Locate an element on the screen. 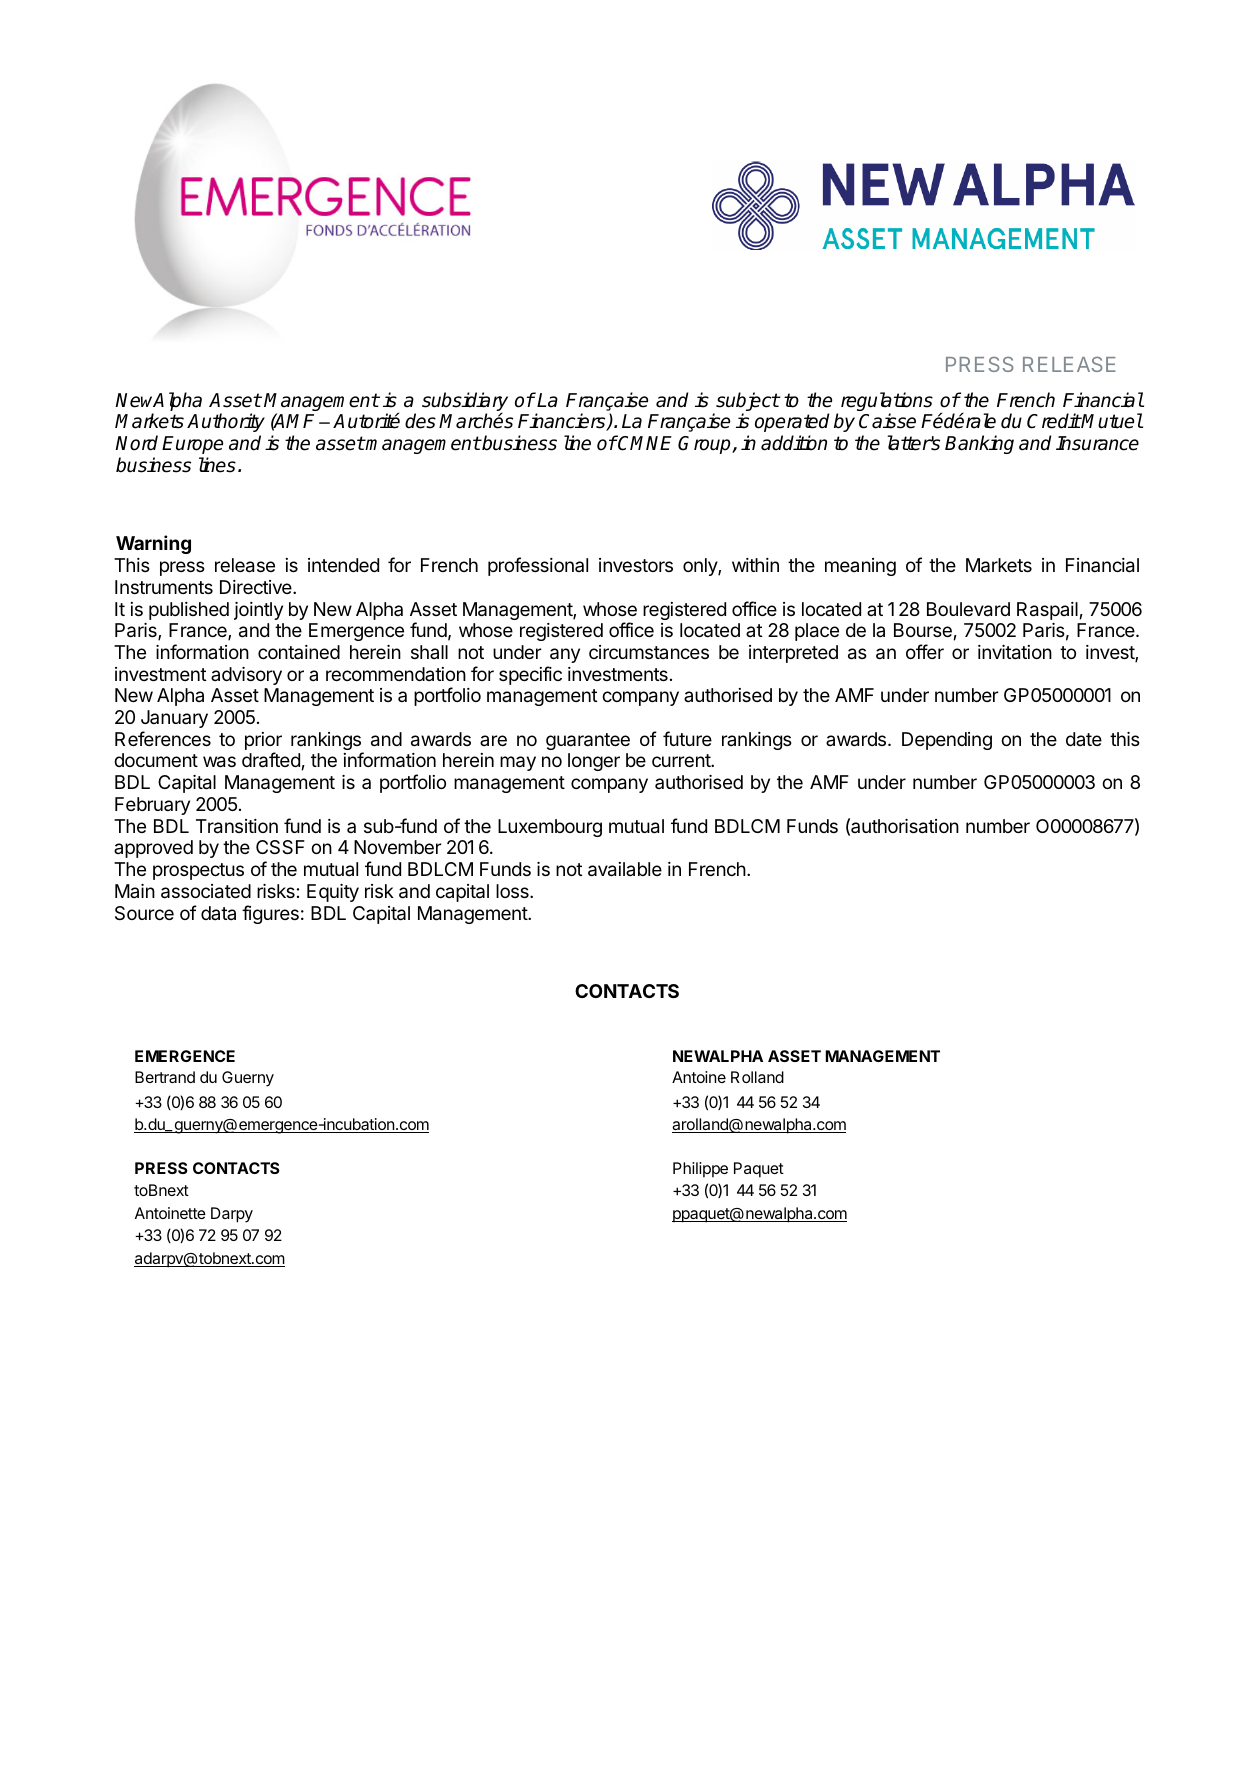 The height and width of the screenshot is (1775, 1255). subject is located at coordinates (747, 403).
